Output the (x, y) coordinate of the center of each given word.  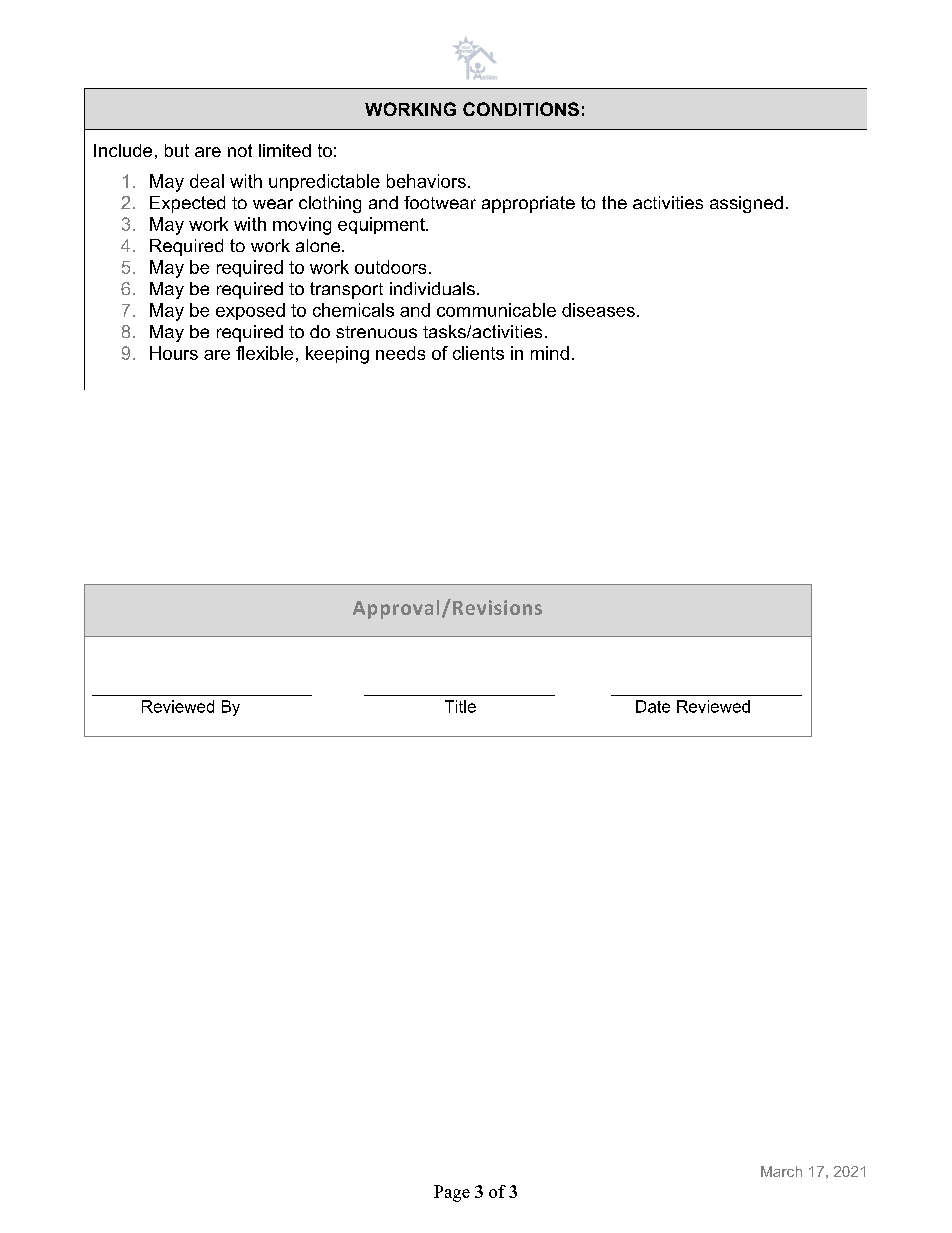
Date (653, 706)
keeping (337, 355)
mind (550, 353)
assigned (746, 204)
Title (460, 706)
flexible (264, 353)
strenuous (376, 332)
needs (400, 353)
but (177, 150)
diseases (598, 310)
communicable (496, 310)
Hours (174, 353)
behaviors (426, 181)
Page (452, 1193)
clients (478, 353)
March (781, 1171)
